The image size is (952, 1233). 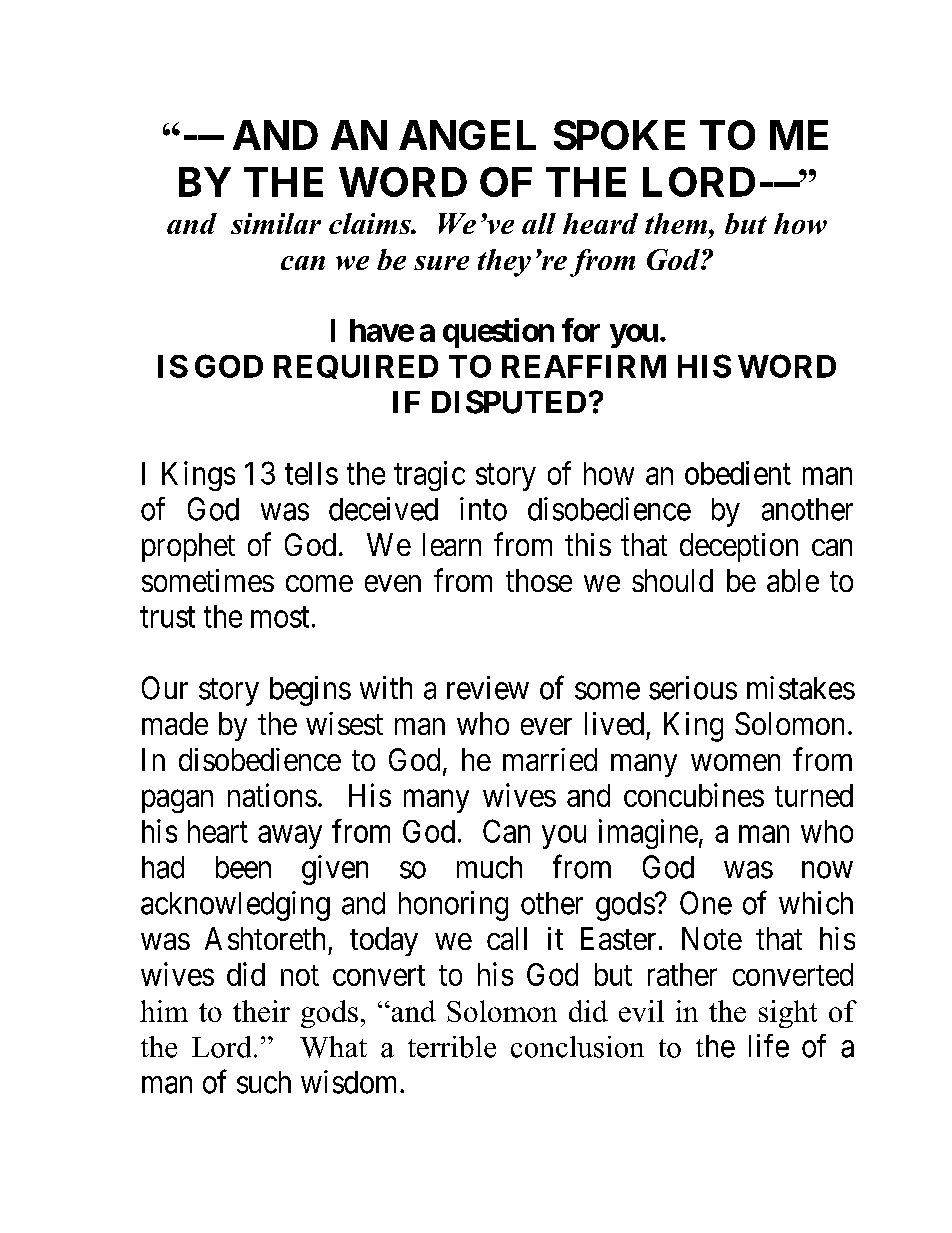 I want to click on heart, so click(x=218, y=831).
